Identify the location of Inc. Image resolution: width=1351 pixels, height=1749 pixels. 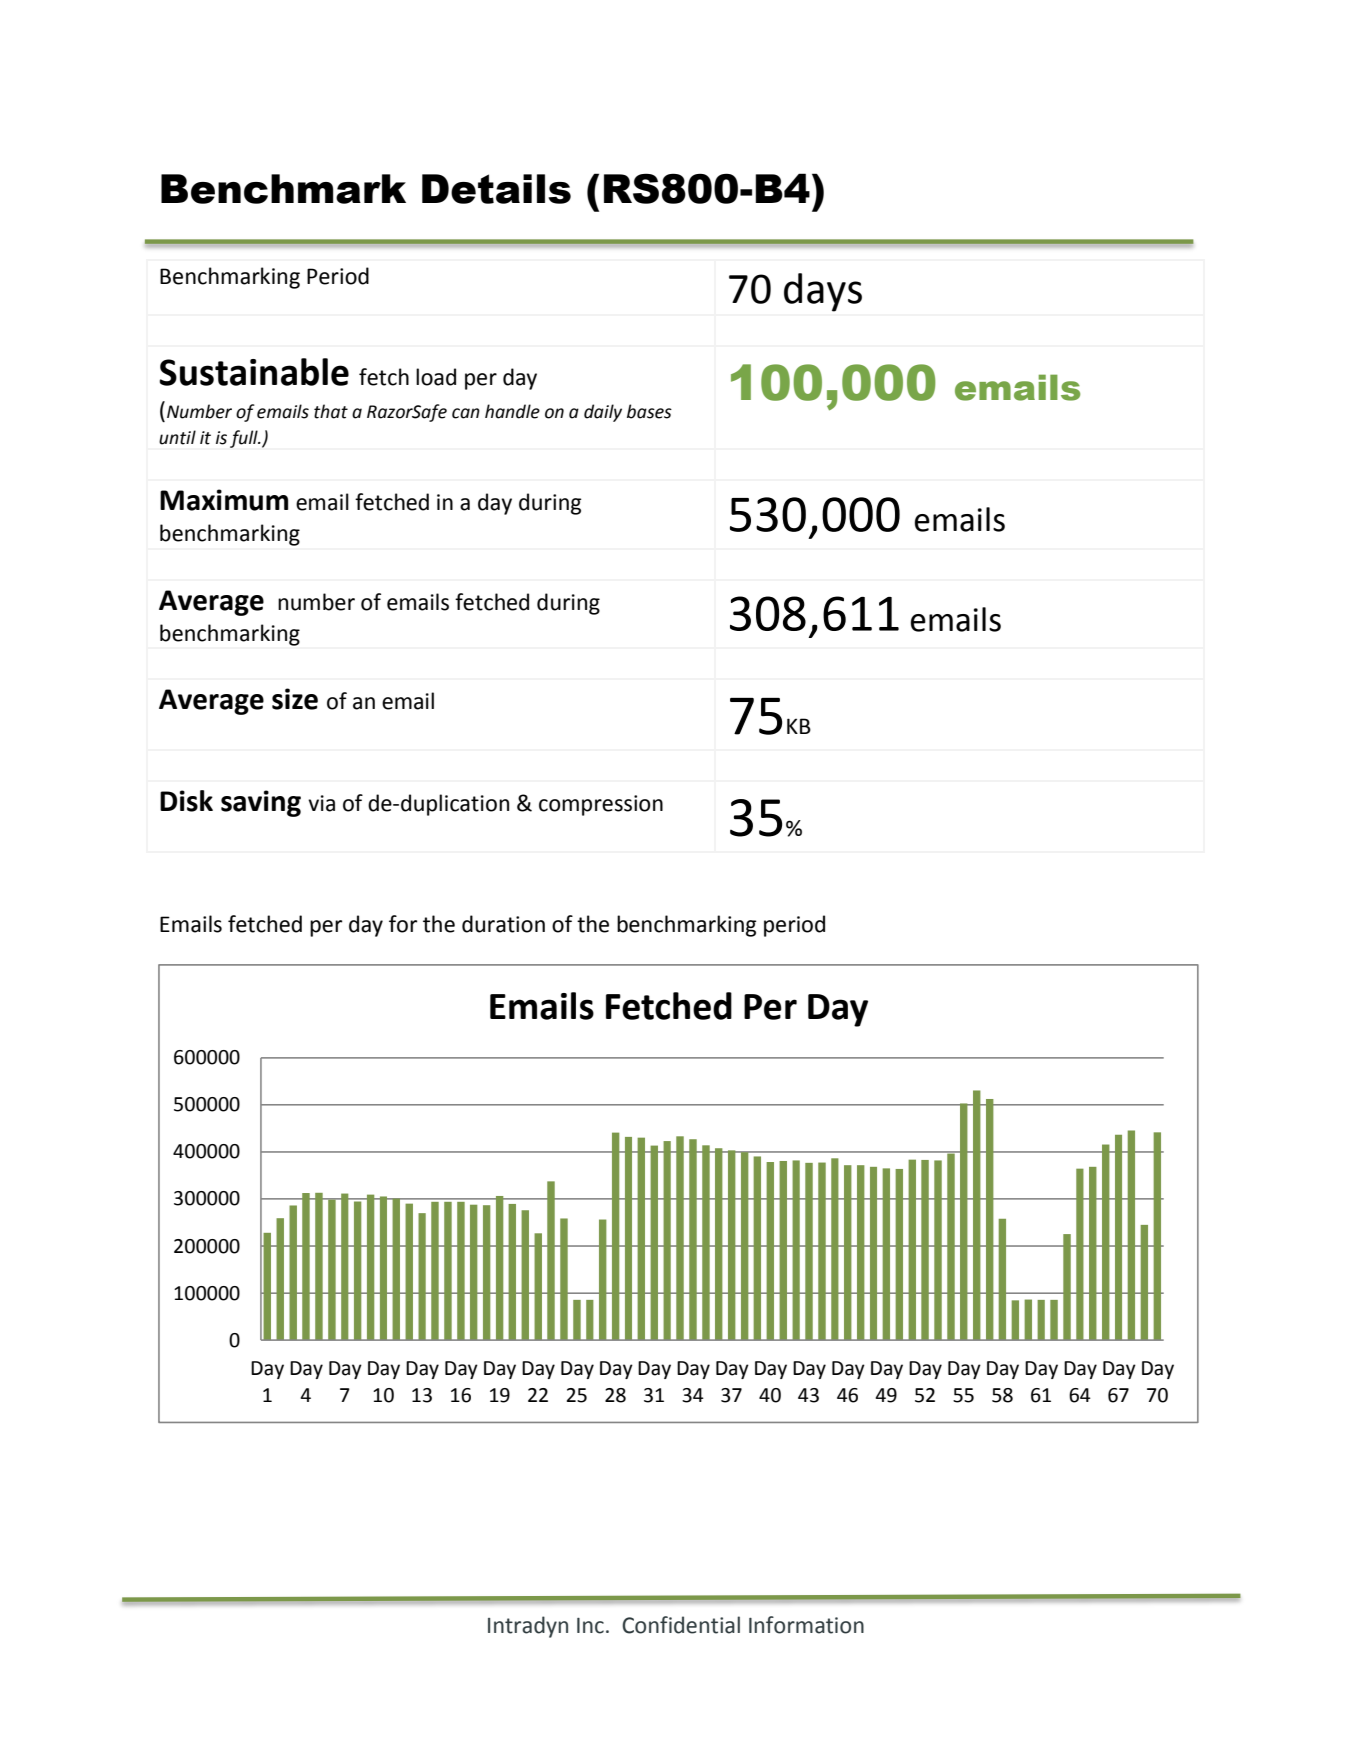
(590, 1626).
